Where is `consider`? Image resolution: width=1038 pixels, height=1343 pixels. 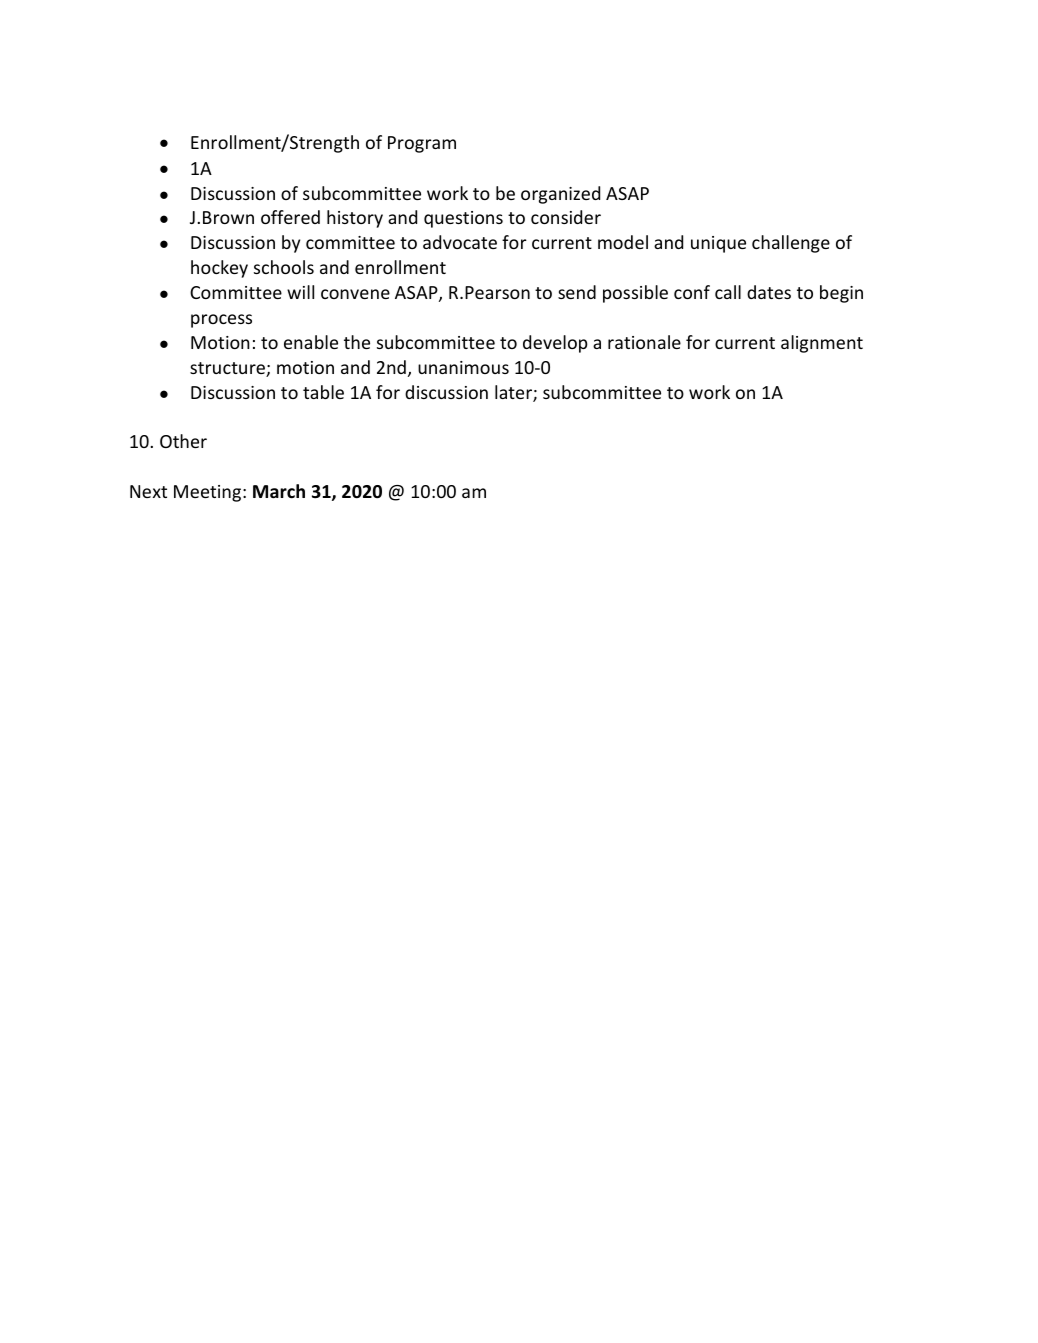 consider is located at coordinates (566, 217).
